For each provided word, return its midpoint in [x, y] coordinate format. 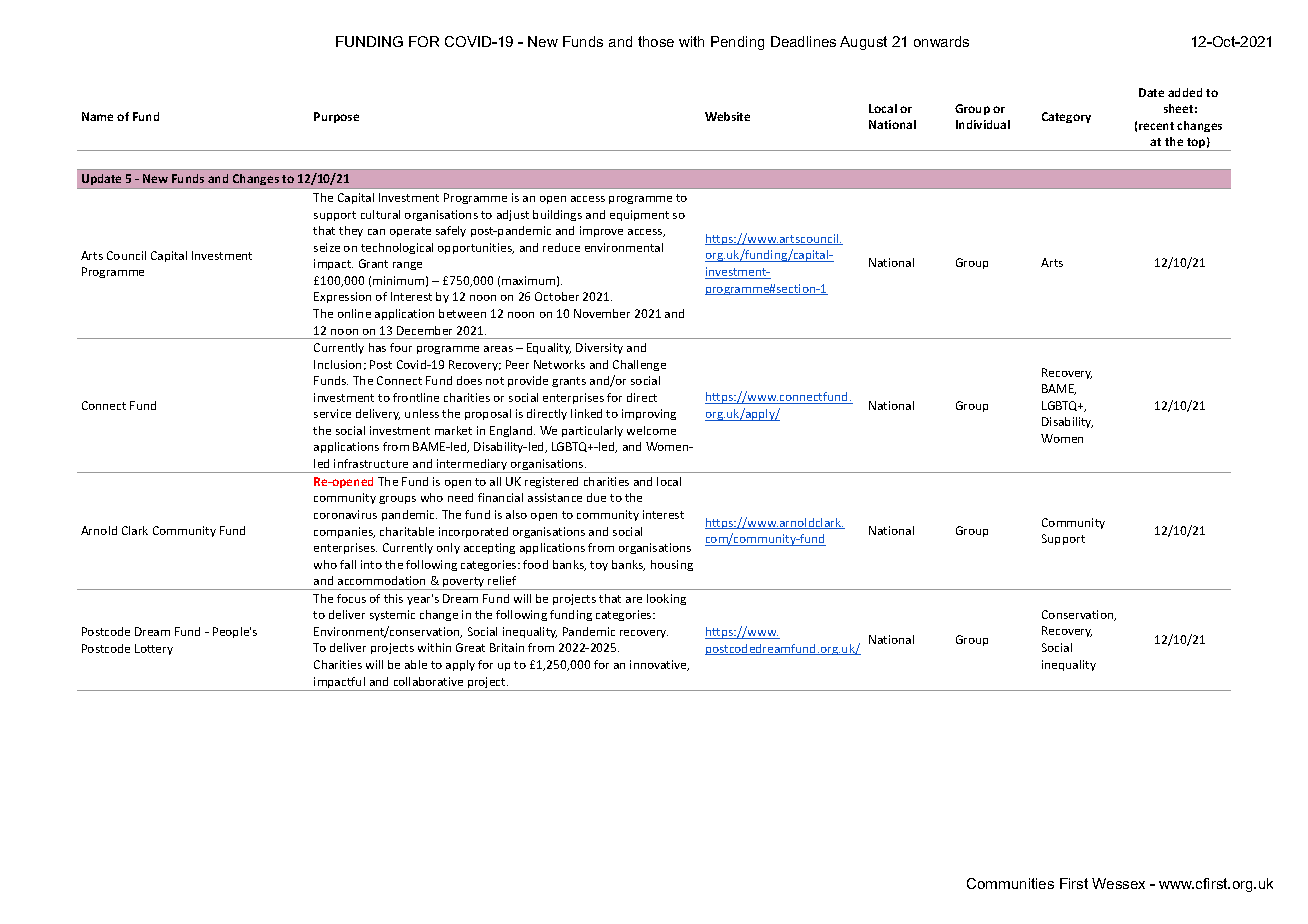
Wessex [1118, 883]
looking [666, 599]
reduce [561, 247]
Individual [983, 124]
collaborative [428, 681]
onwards [941, 41]
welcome [651, 430]
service [332, 413]
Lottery [154, 649]
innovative [659, 665]
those [656, 41]
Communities [1010, 883]
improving [649, 414]
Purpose [336, 117]
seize [327, 247]
